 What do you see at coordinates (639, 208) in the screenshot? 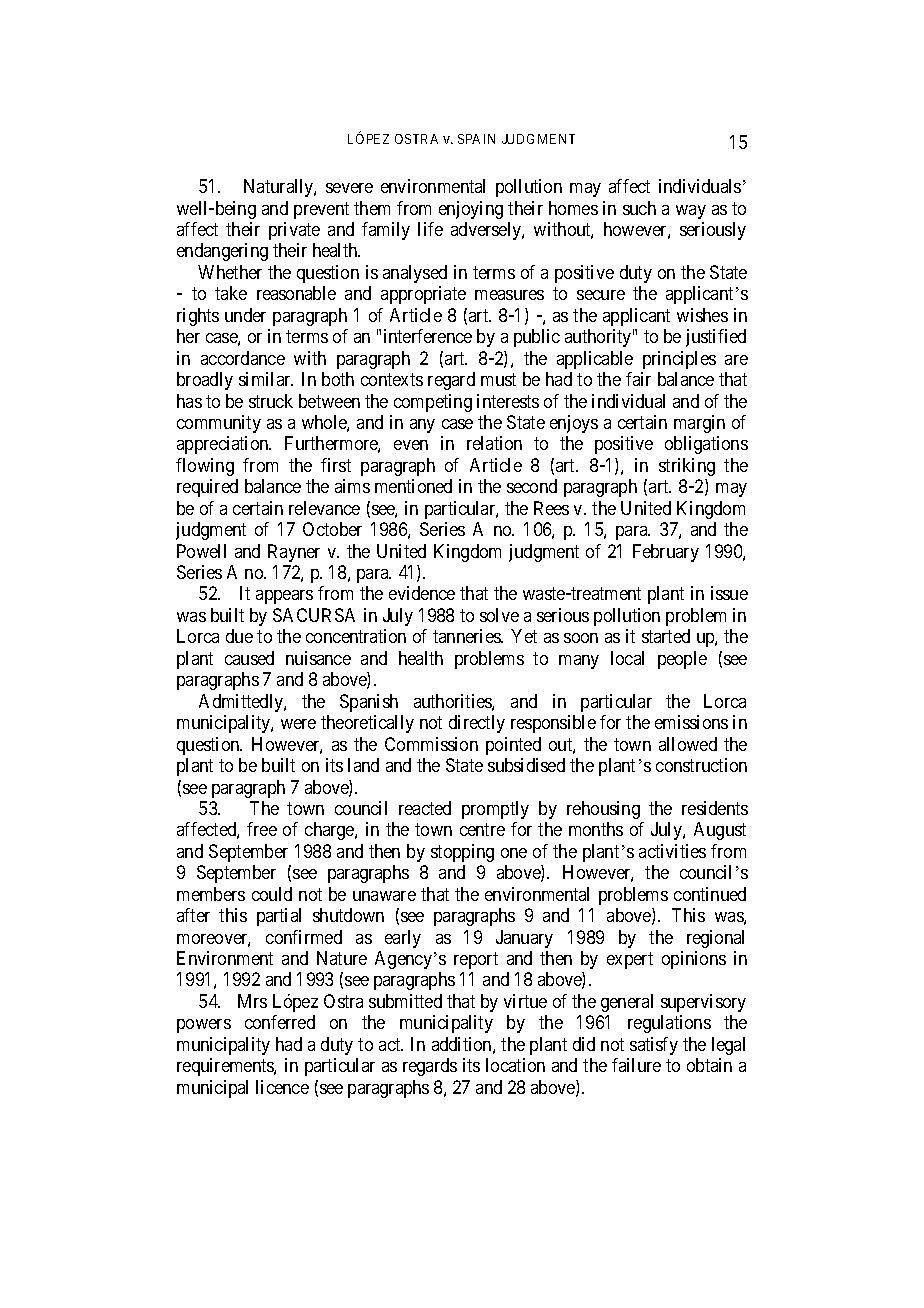
I see `such` at bounding box center [639, 208].
